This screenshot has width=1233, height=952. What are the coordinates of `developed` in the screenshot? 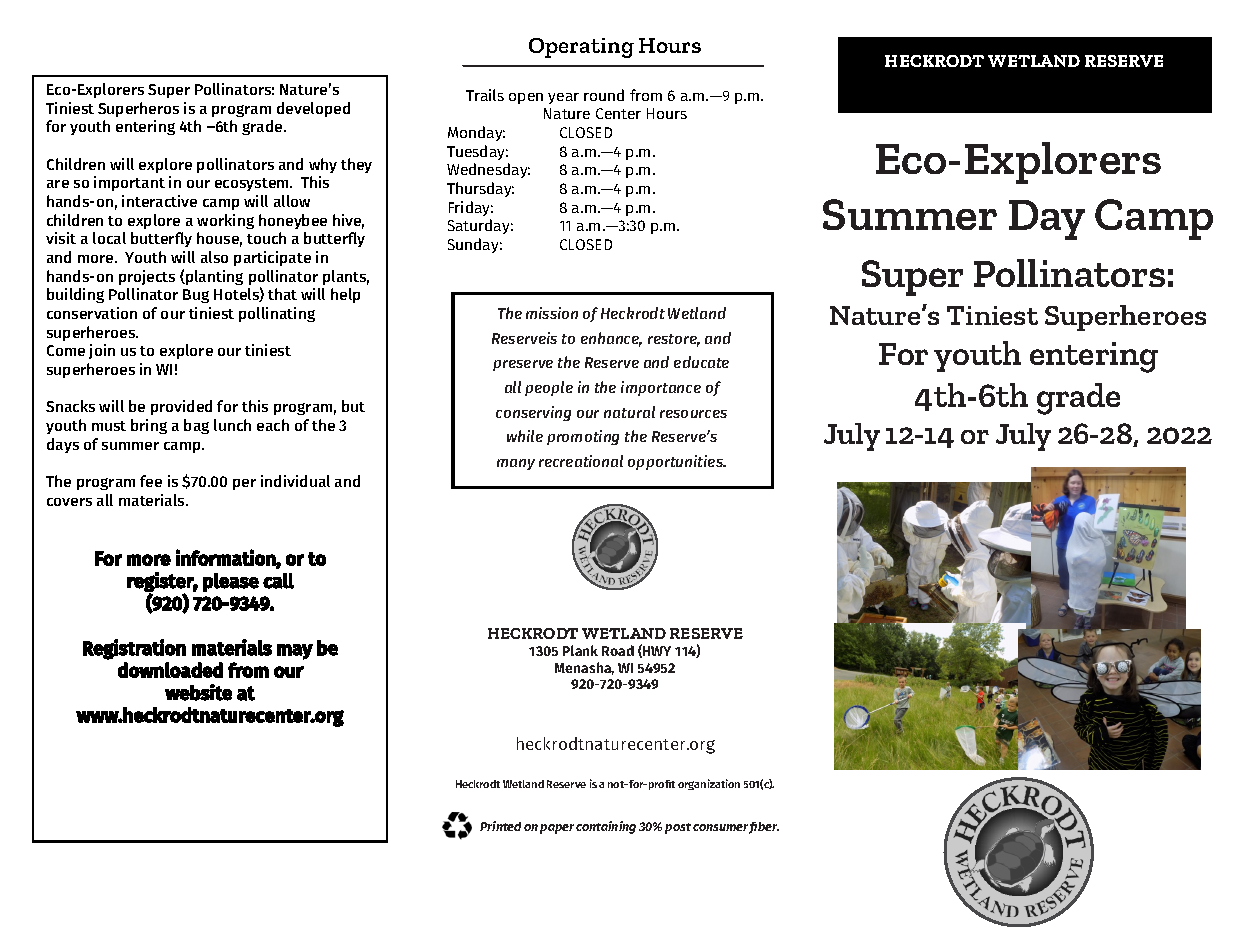 It's located at (313, 109).
